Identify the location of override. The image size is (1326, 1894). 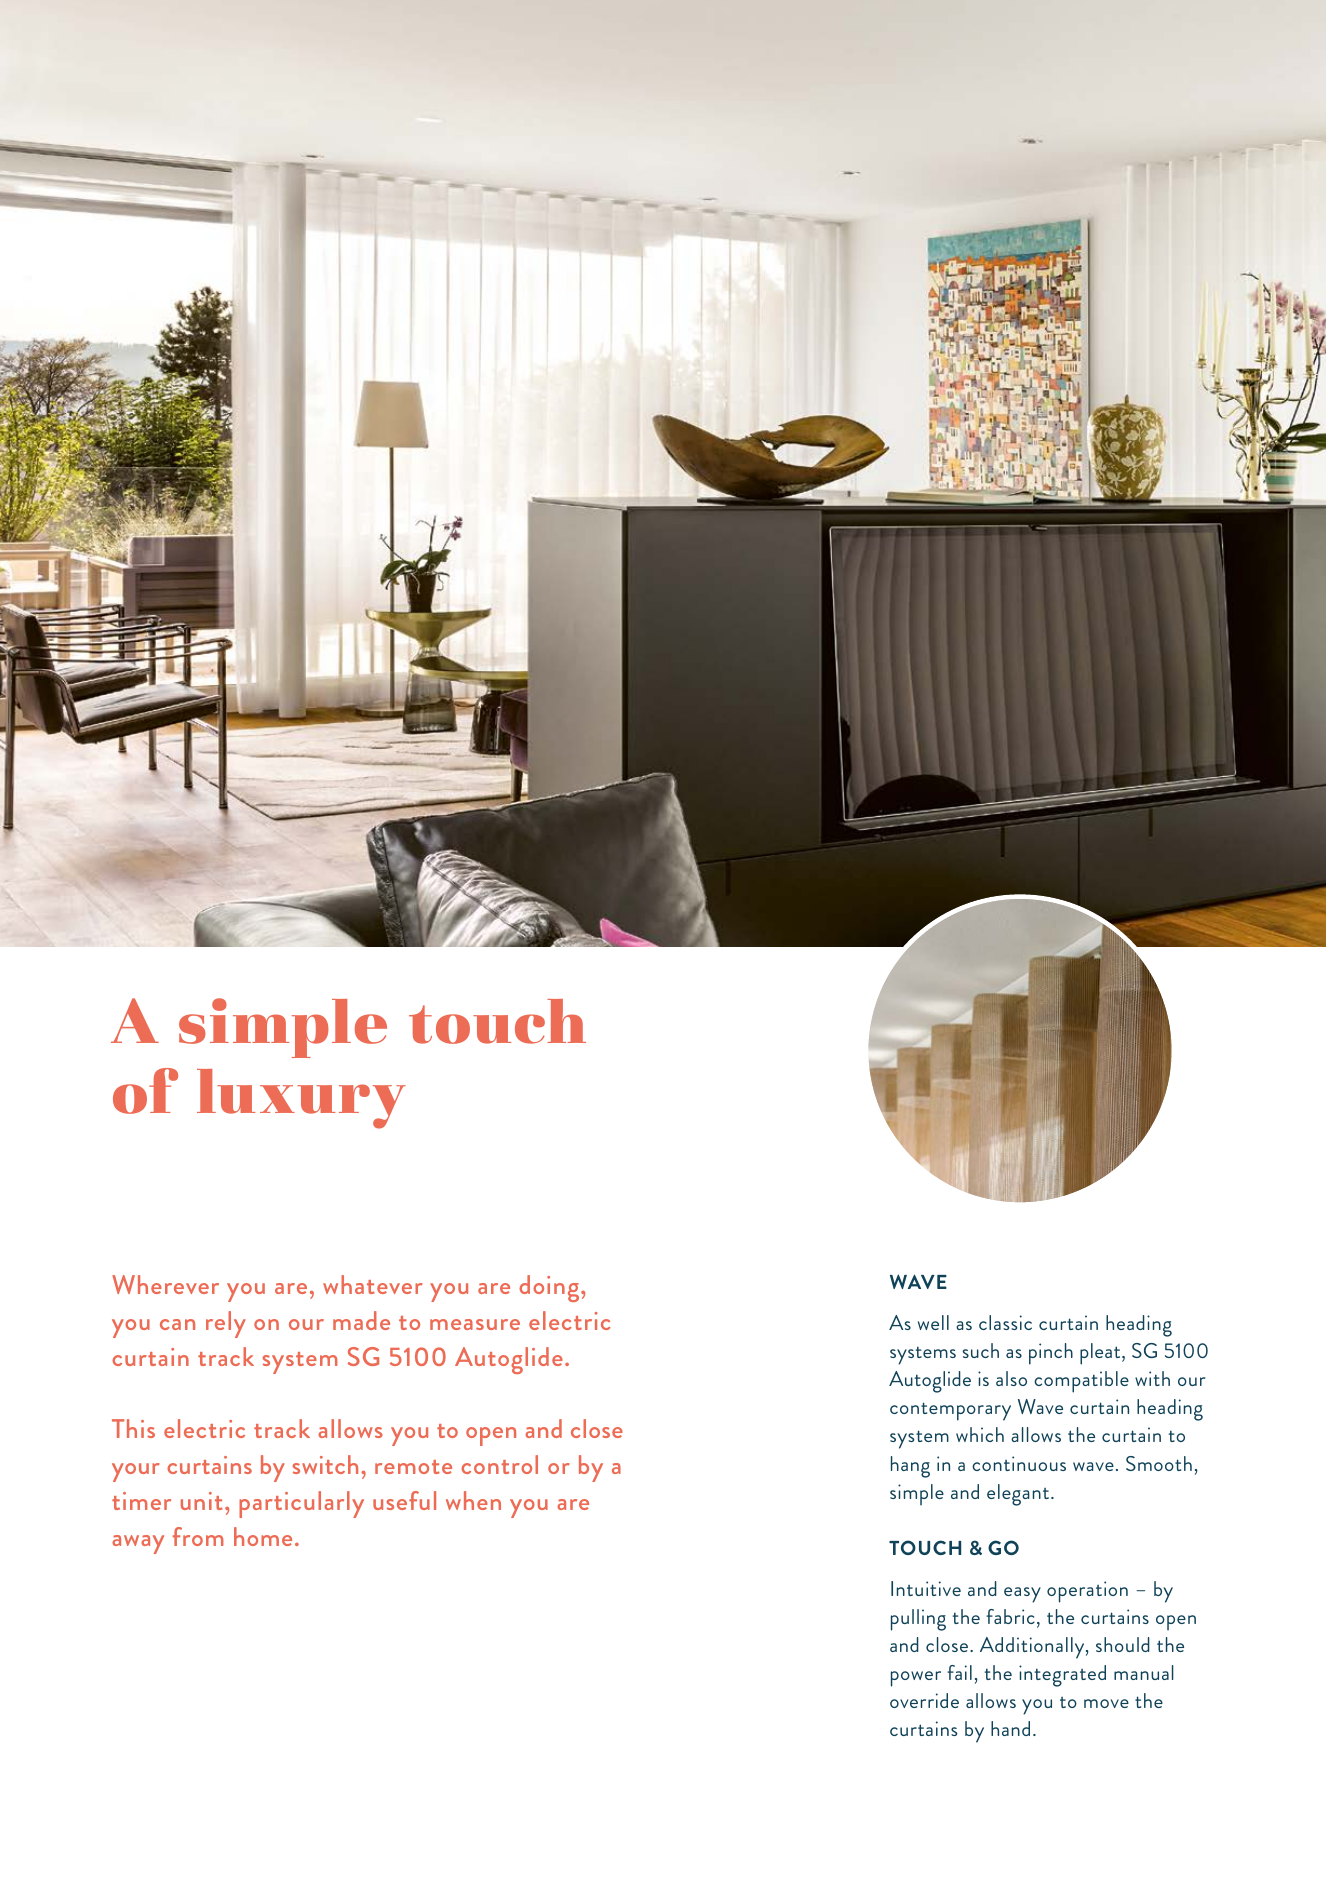
(924, 1700).
